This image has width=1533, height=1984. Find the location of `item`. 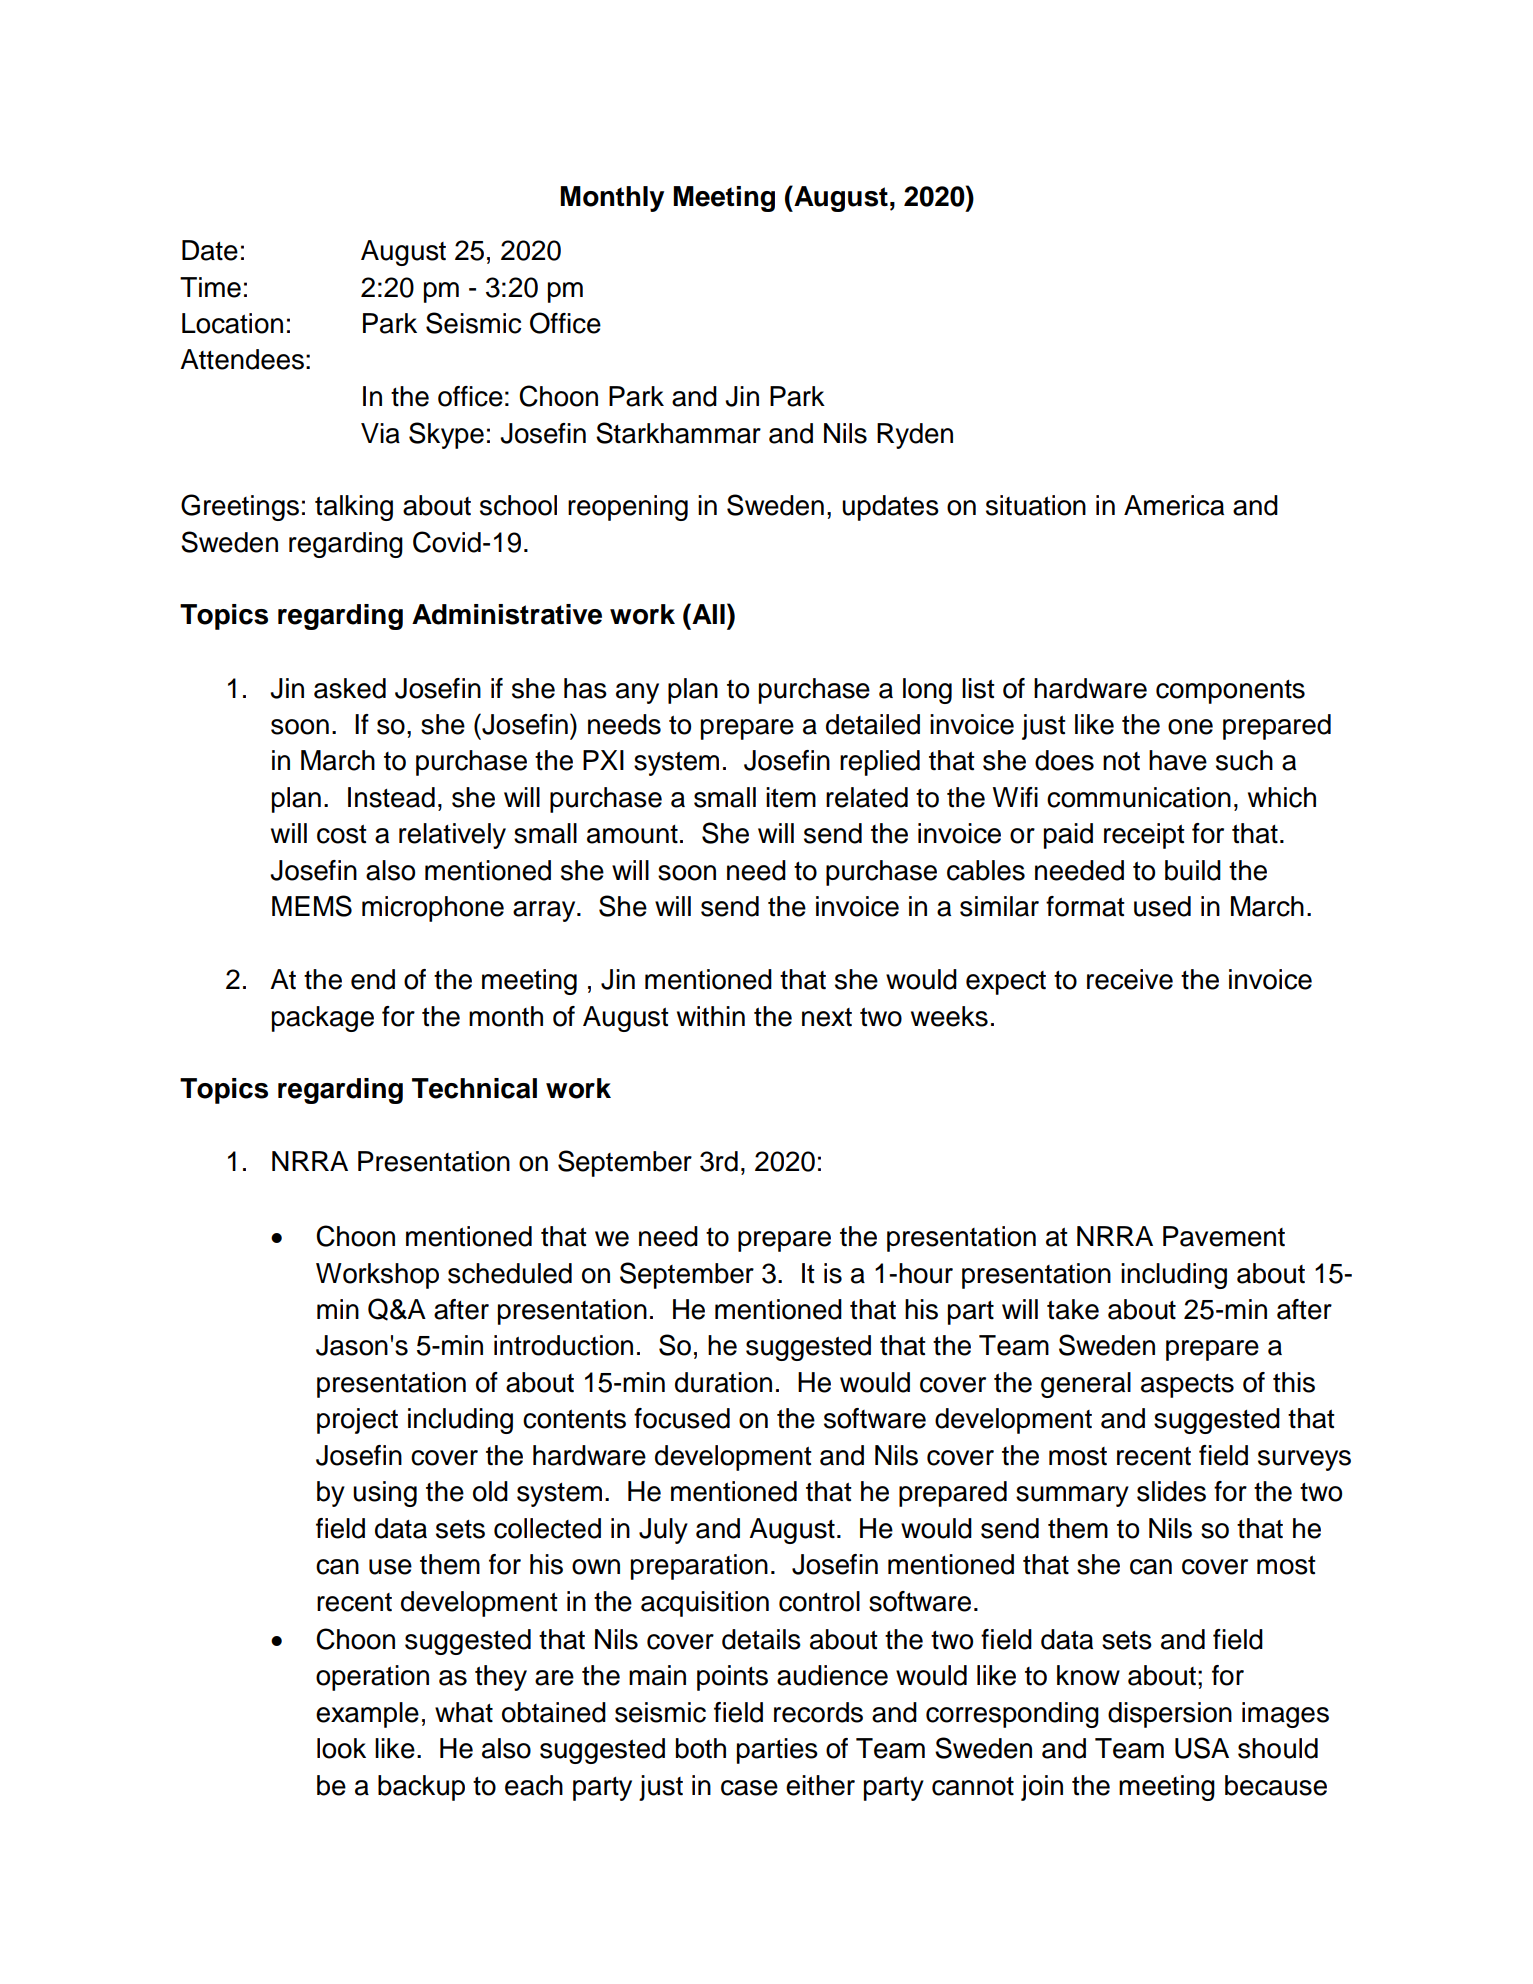

item is located at coordinates (791, 797).
